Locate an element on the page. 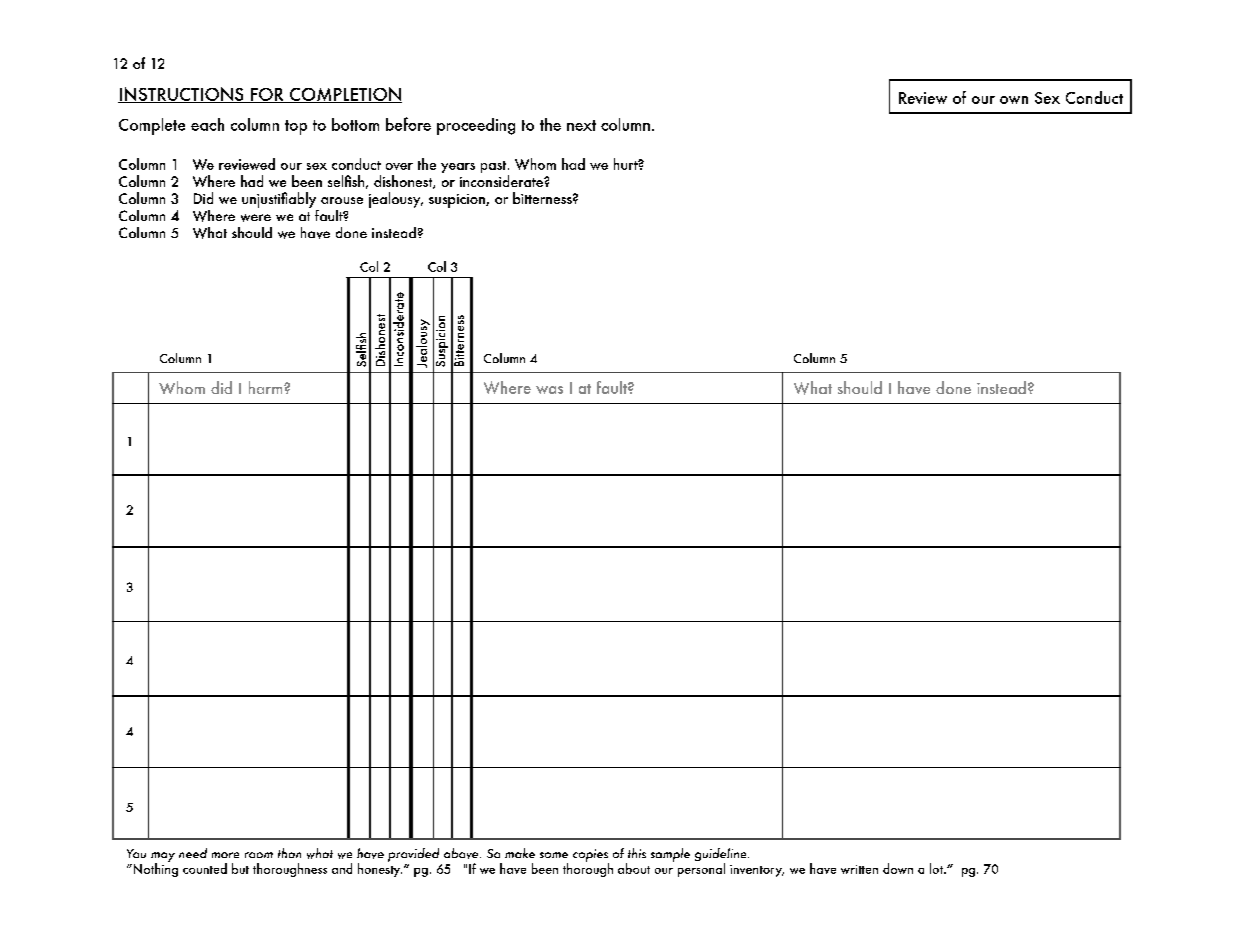 The width and height of the document is (1233, 952). years is located at coordinates (458, 168).
